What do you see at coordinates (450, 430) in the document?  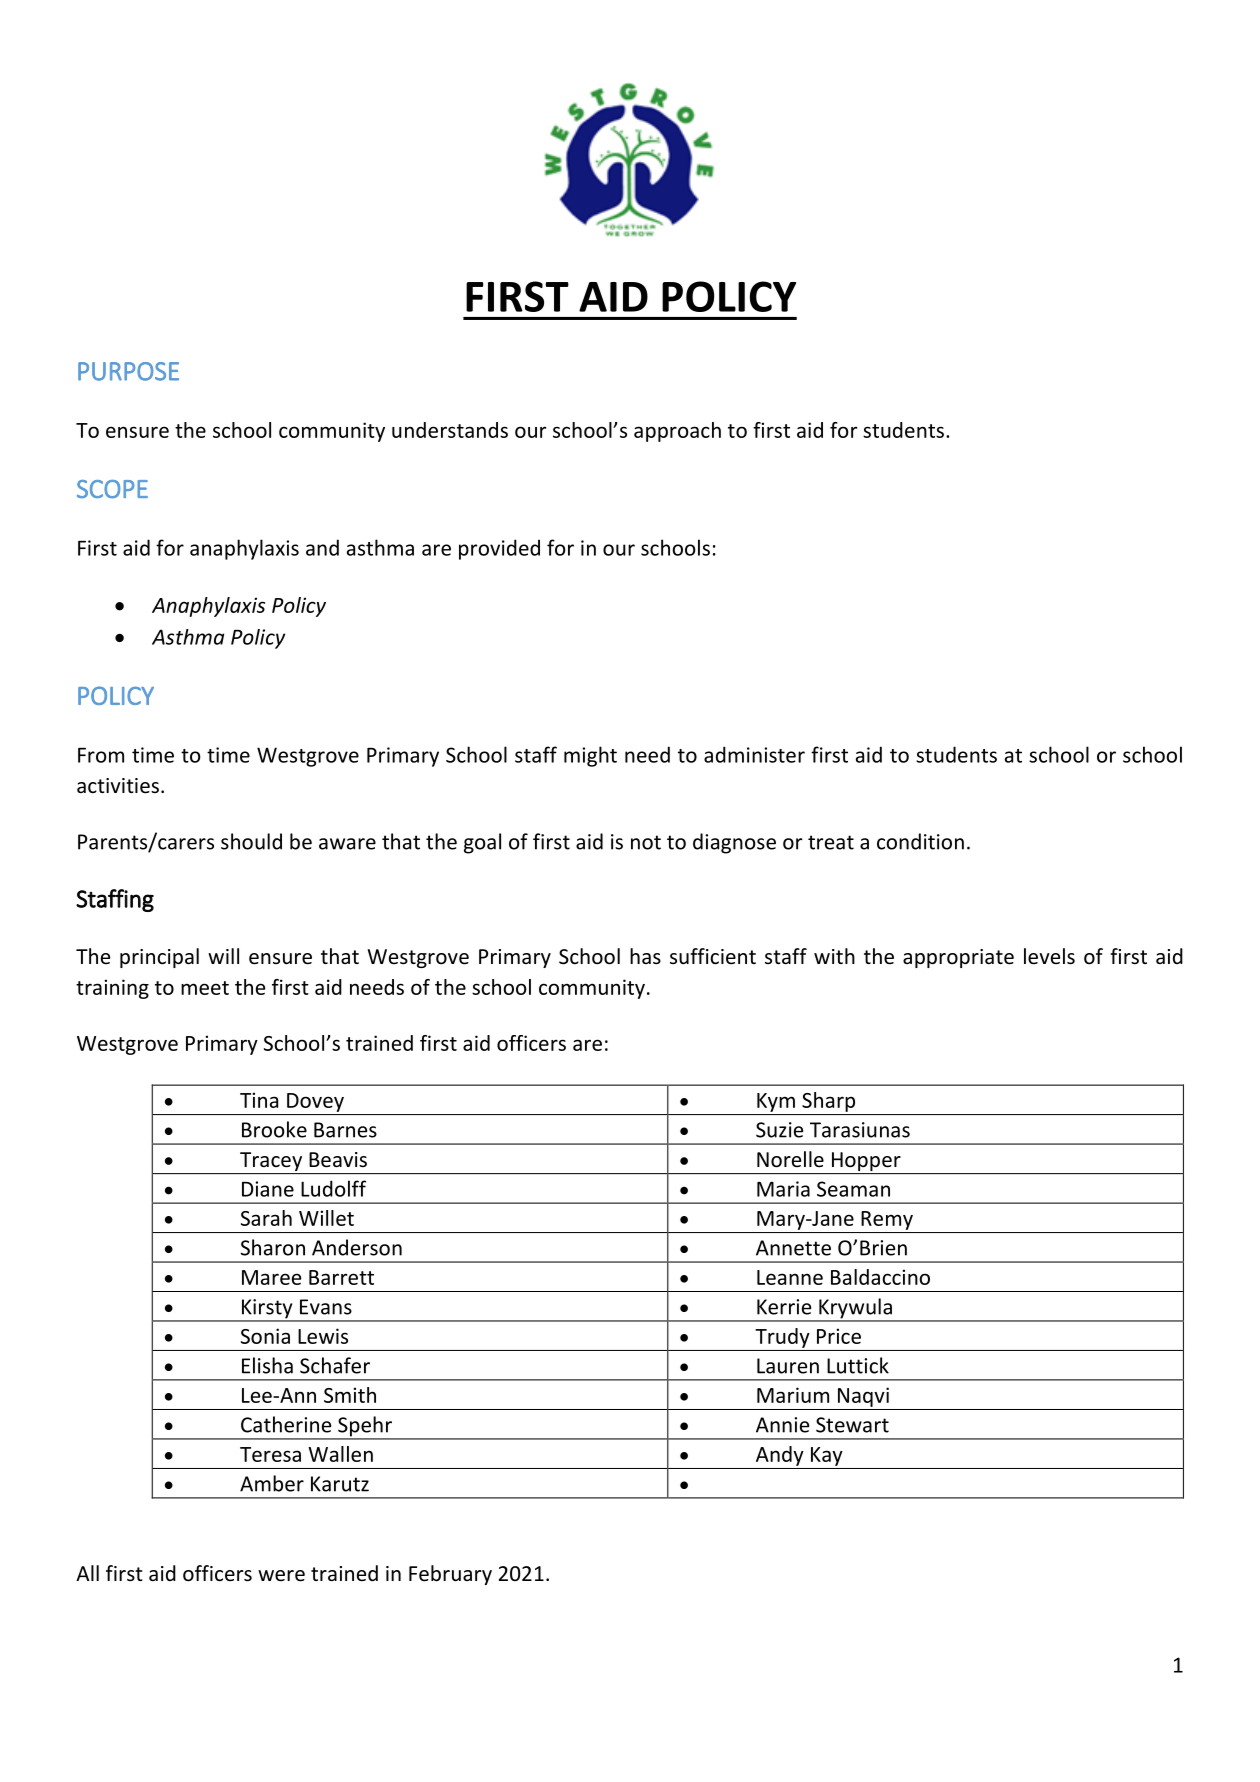 I see `understands` at bounding box center [450, 430].
